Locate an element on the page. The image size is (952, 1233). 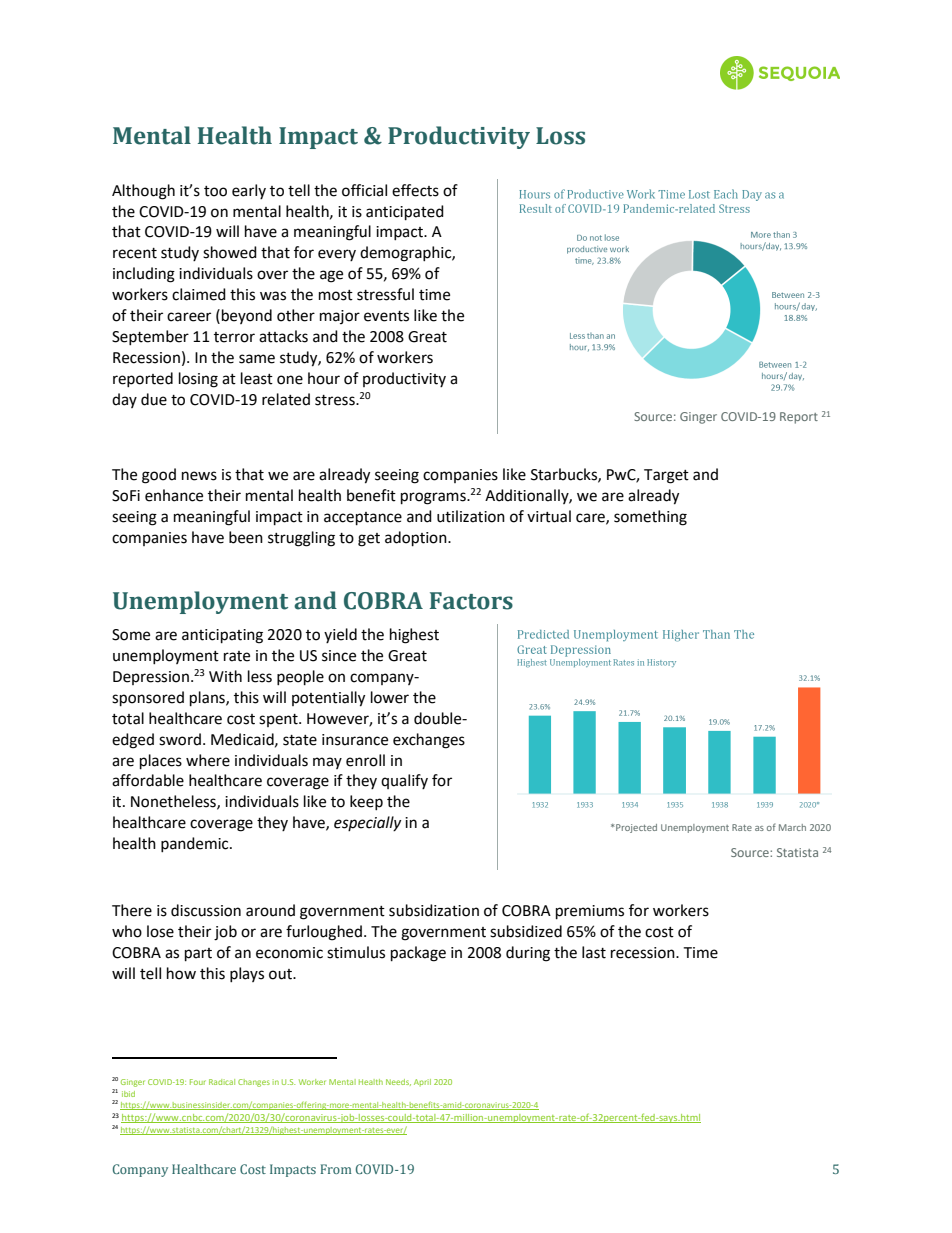
anticipated is located at coordinates (405, 213).
